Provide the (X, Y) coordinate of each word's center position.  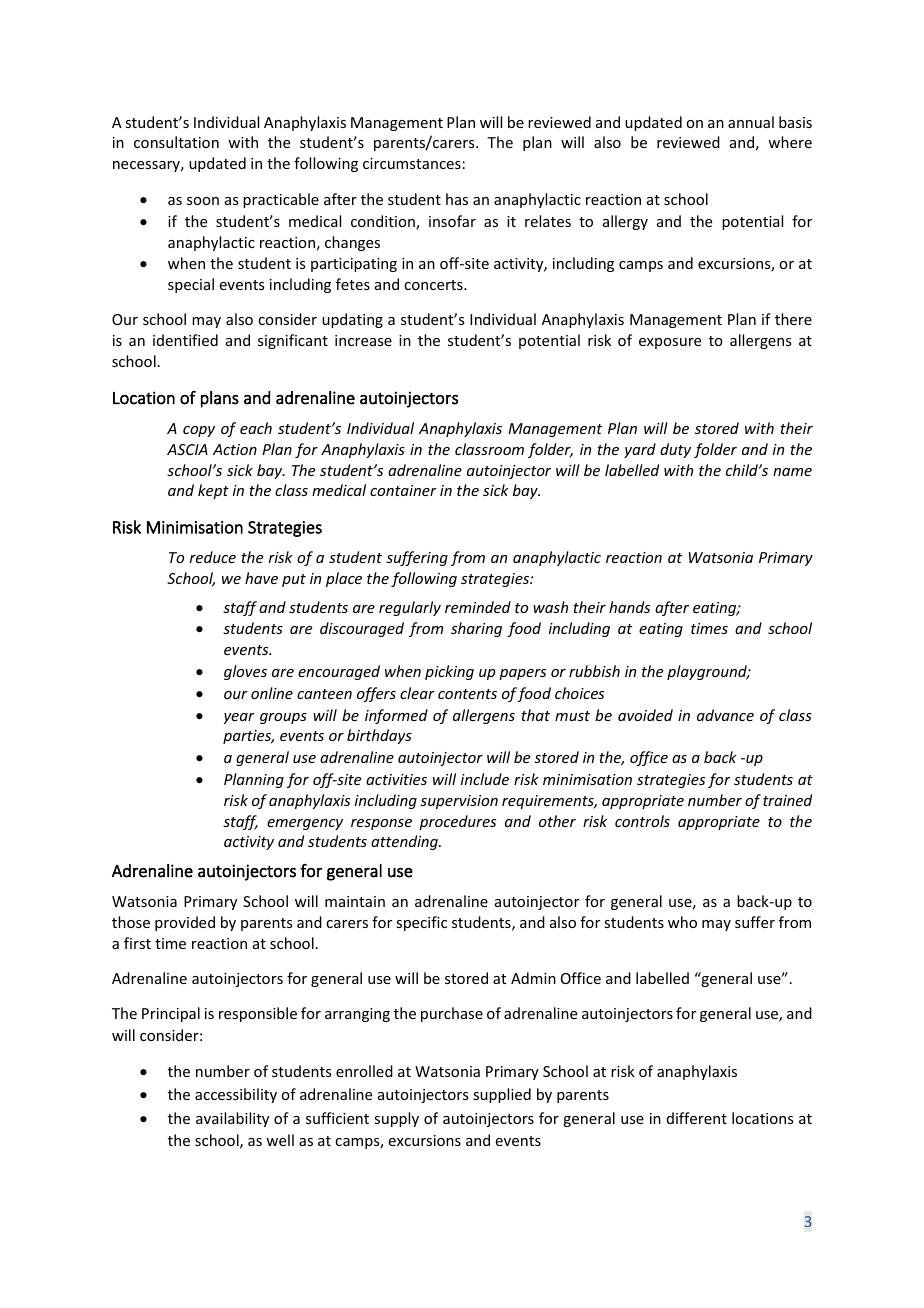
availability (232, 1119)
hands (629, 607)
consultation (176, 142)
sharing (476, 629)
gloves (245, 672)
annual (751, 122)
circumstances (412, 163)
